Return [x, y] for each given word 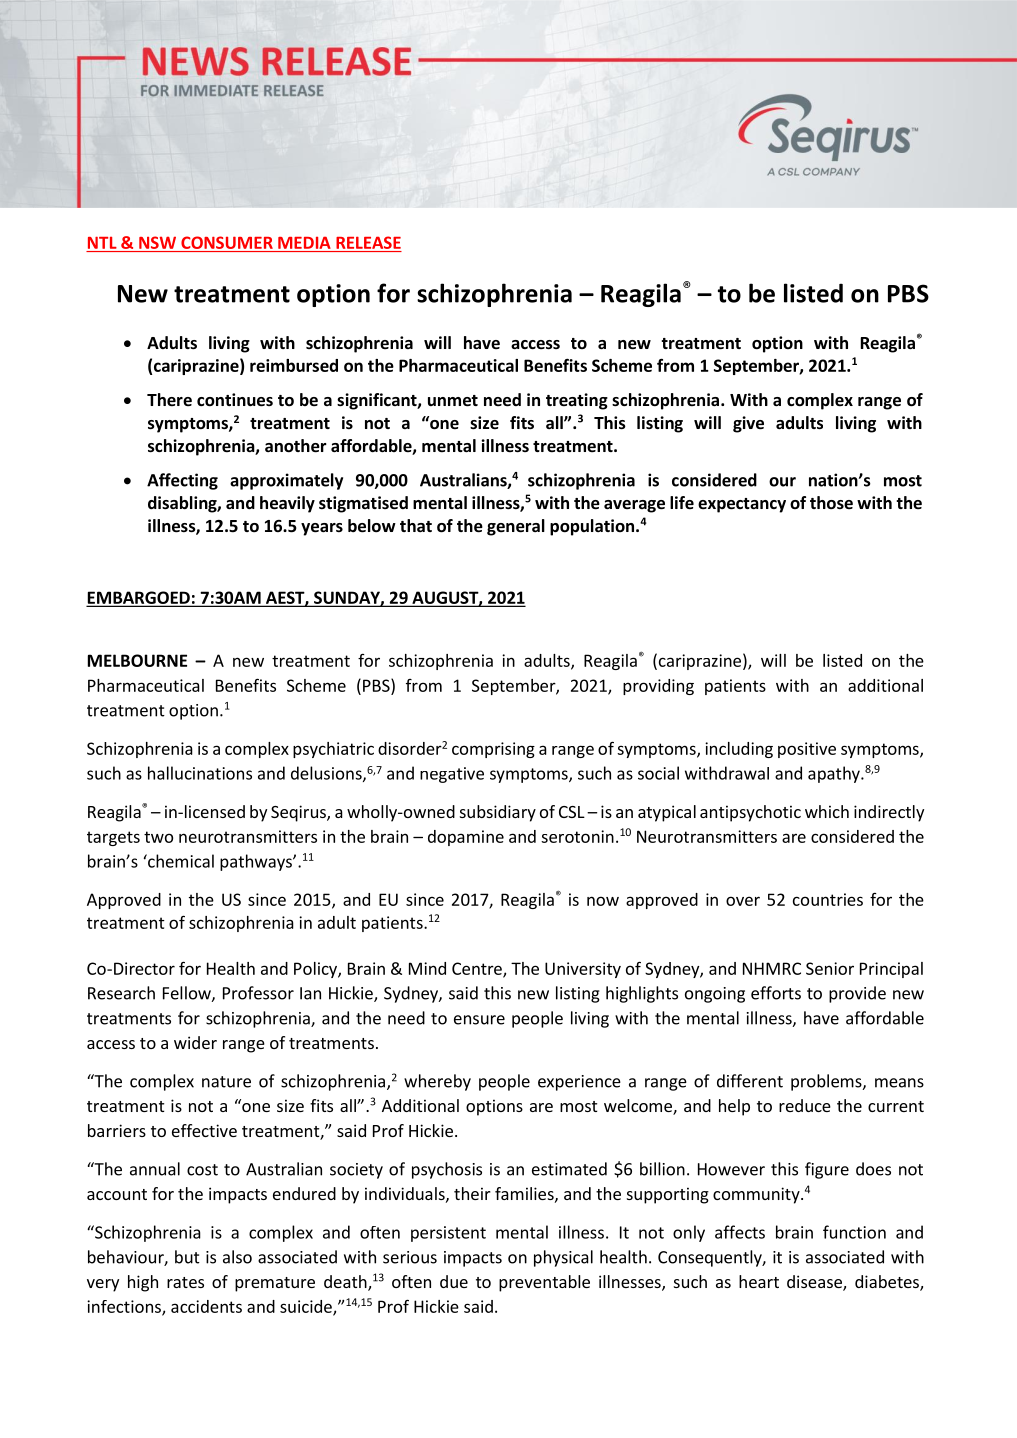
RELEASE [368, 244]
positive [807, 750]
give [748, 424]
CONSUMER [227, 244]
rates [185, 1282]
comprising [493, 750]
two [158, 837]
